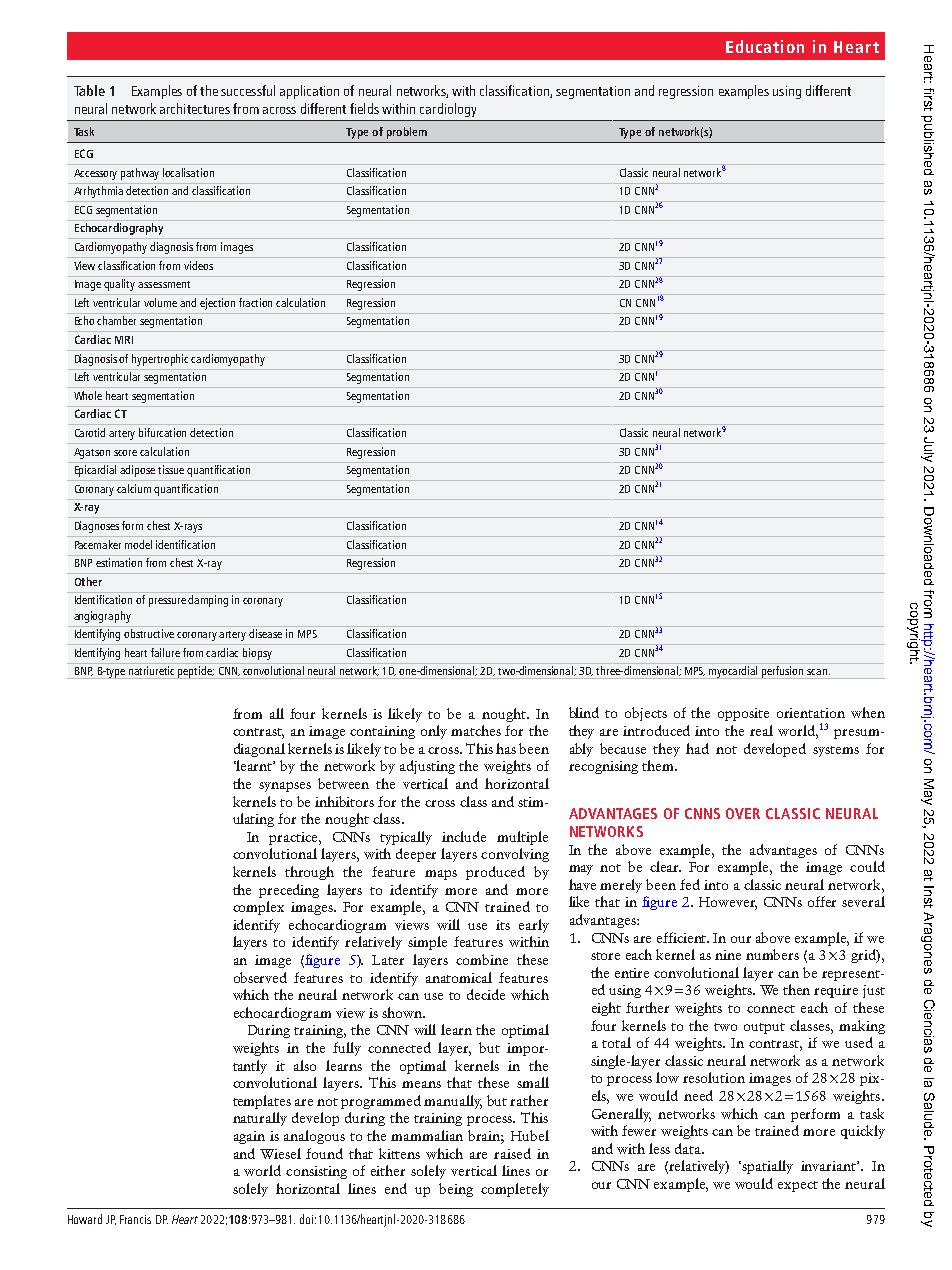 The width and height of the screenshot is (952, 1270). I want to click on cardiology, so click(448, 110).
